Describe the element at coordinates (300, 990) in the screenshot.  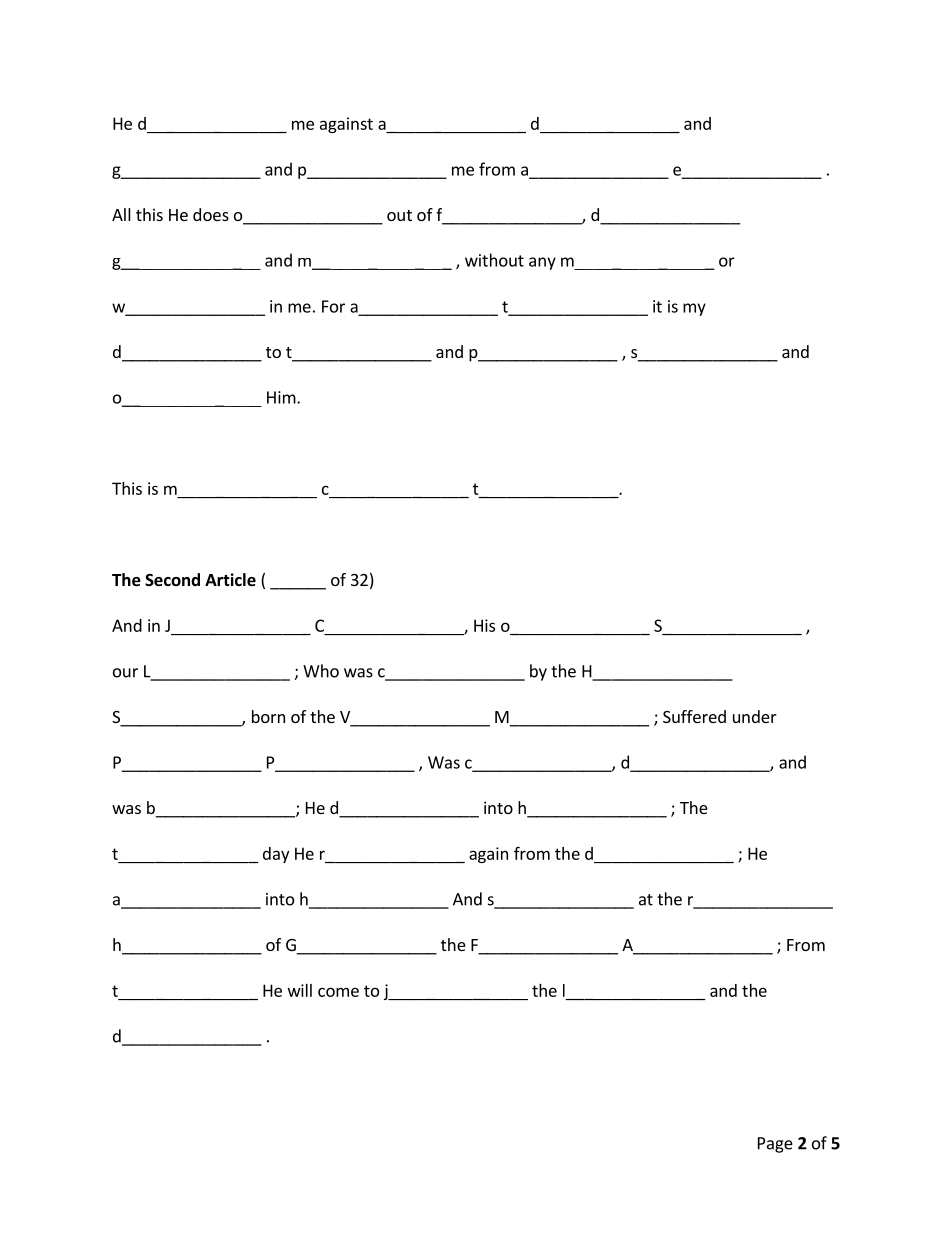
I see `will` at that location.
